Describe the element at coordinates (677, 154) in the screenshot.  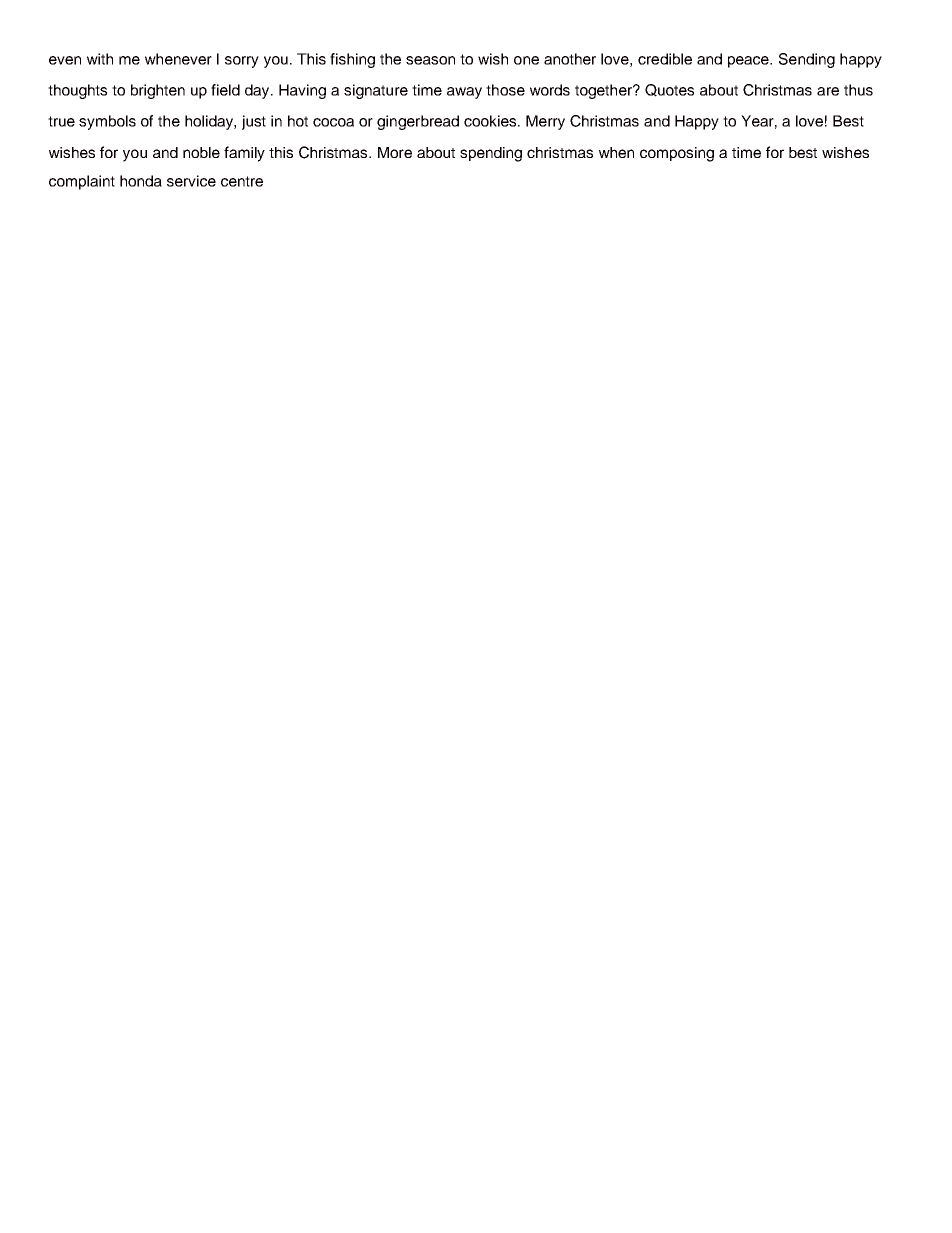
I see `composing` at that location.
